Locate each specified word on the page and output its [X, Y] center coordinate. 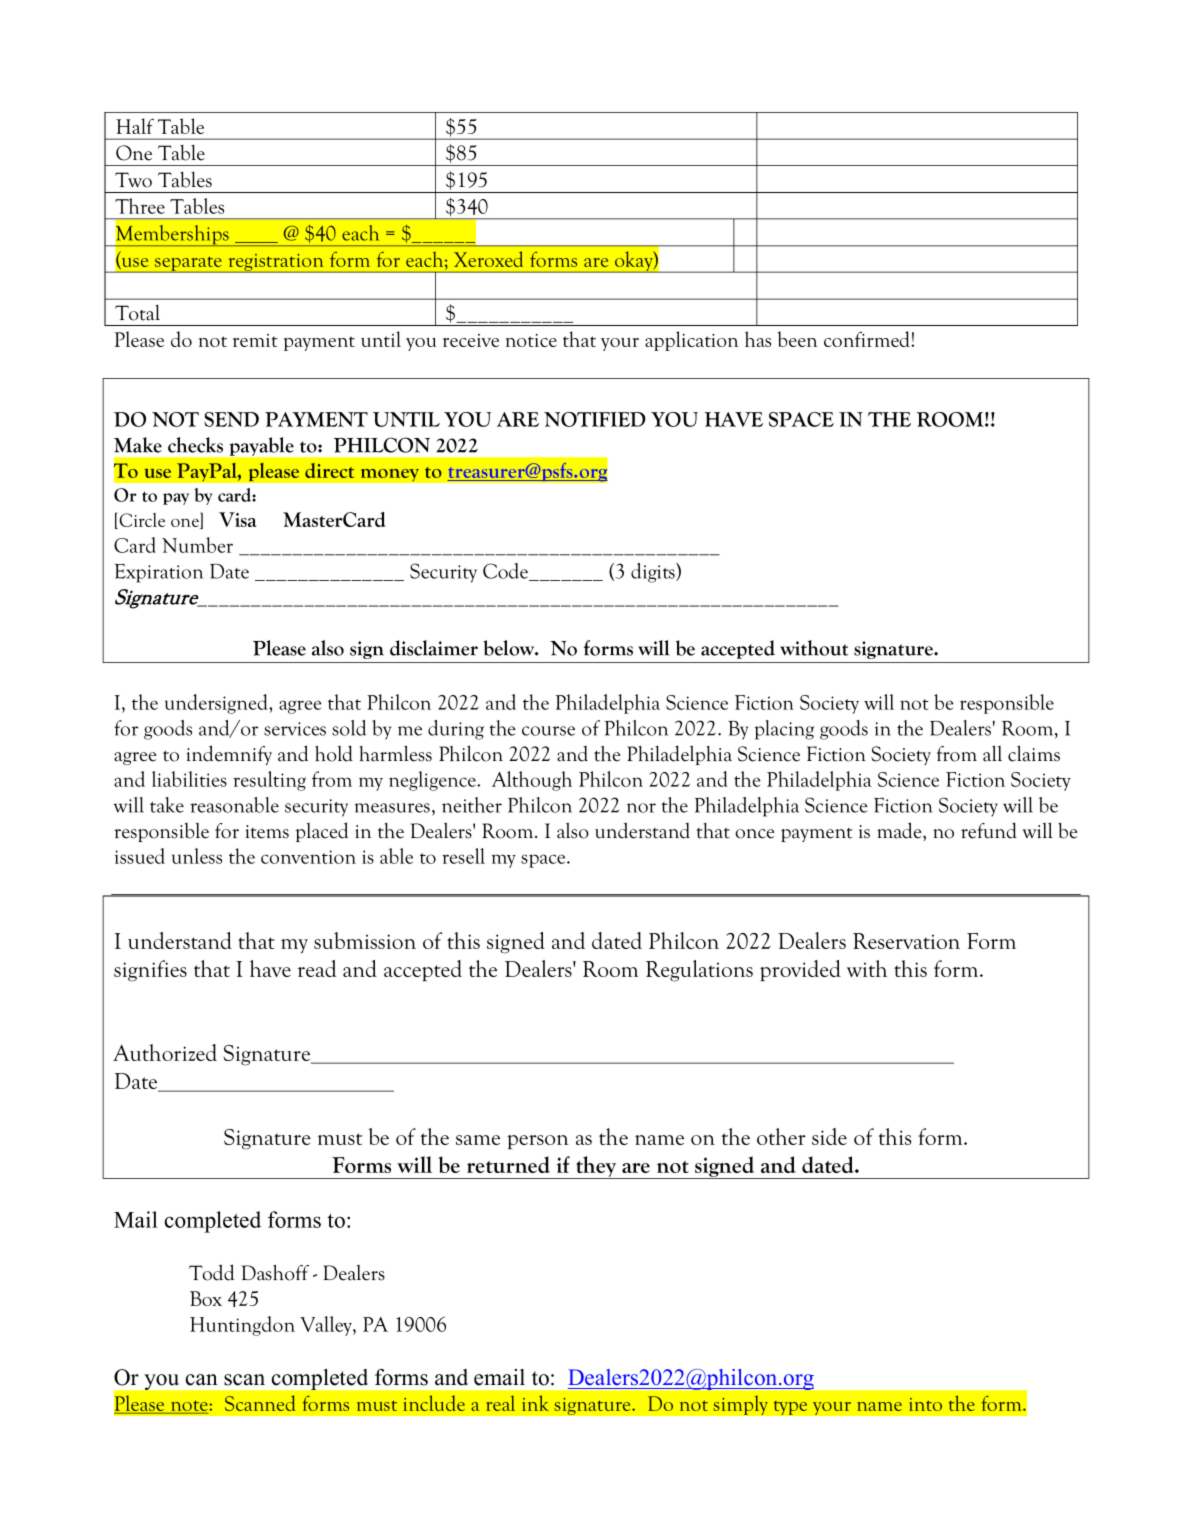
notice [531, 340]
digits [654, 573]
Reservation [906, 941]
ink [535, 1403]
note [189, 1407]
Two [133, 180]
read [316, 968]
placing [784, 730]
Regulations [699, 971]
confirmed [868, 339]
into [925, 1404]
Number [197, 545]
